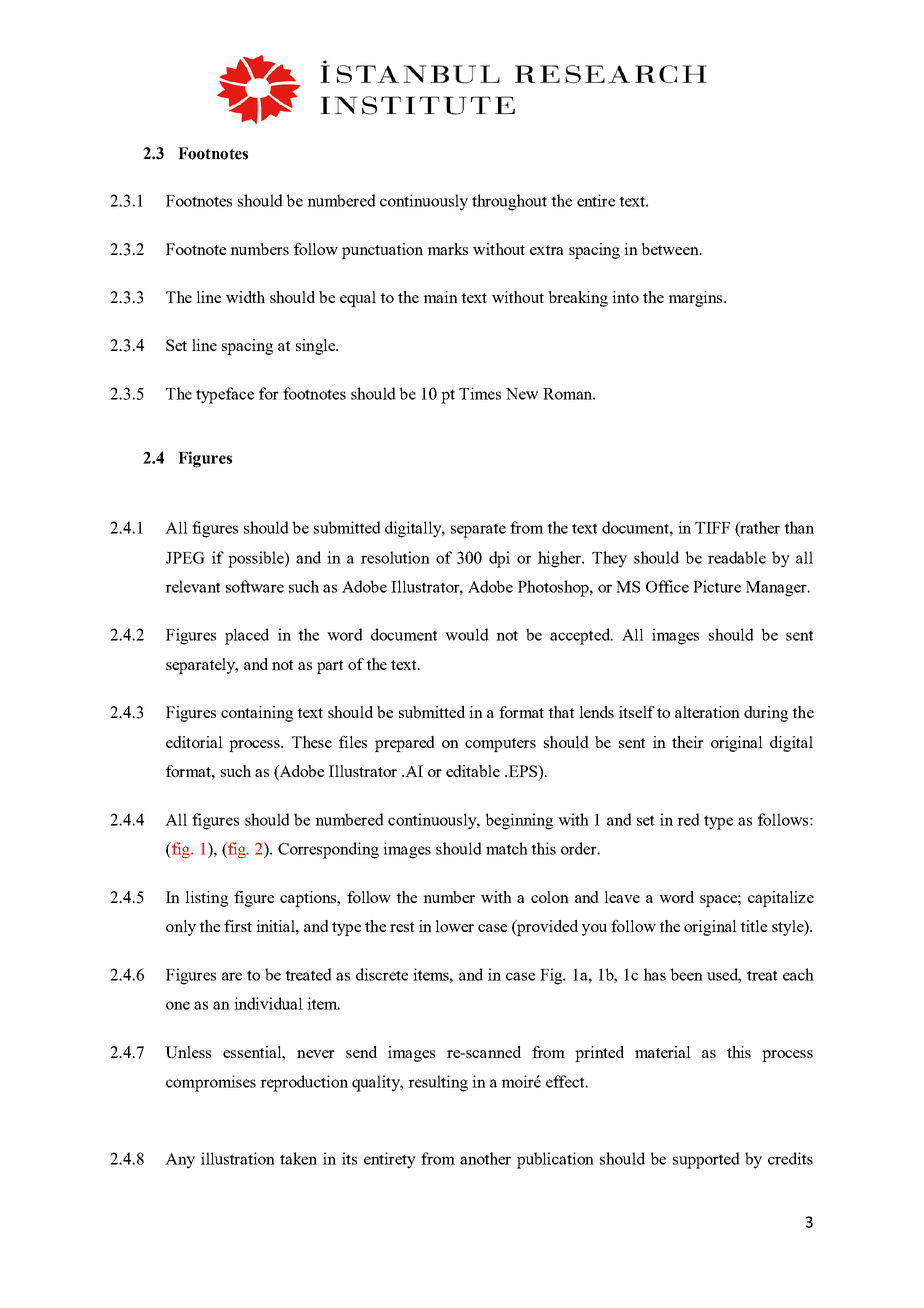  I want to click on throughout, so click(509, 202).
